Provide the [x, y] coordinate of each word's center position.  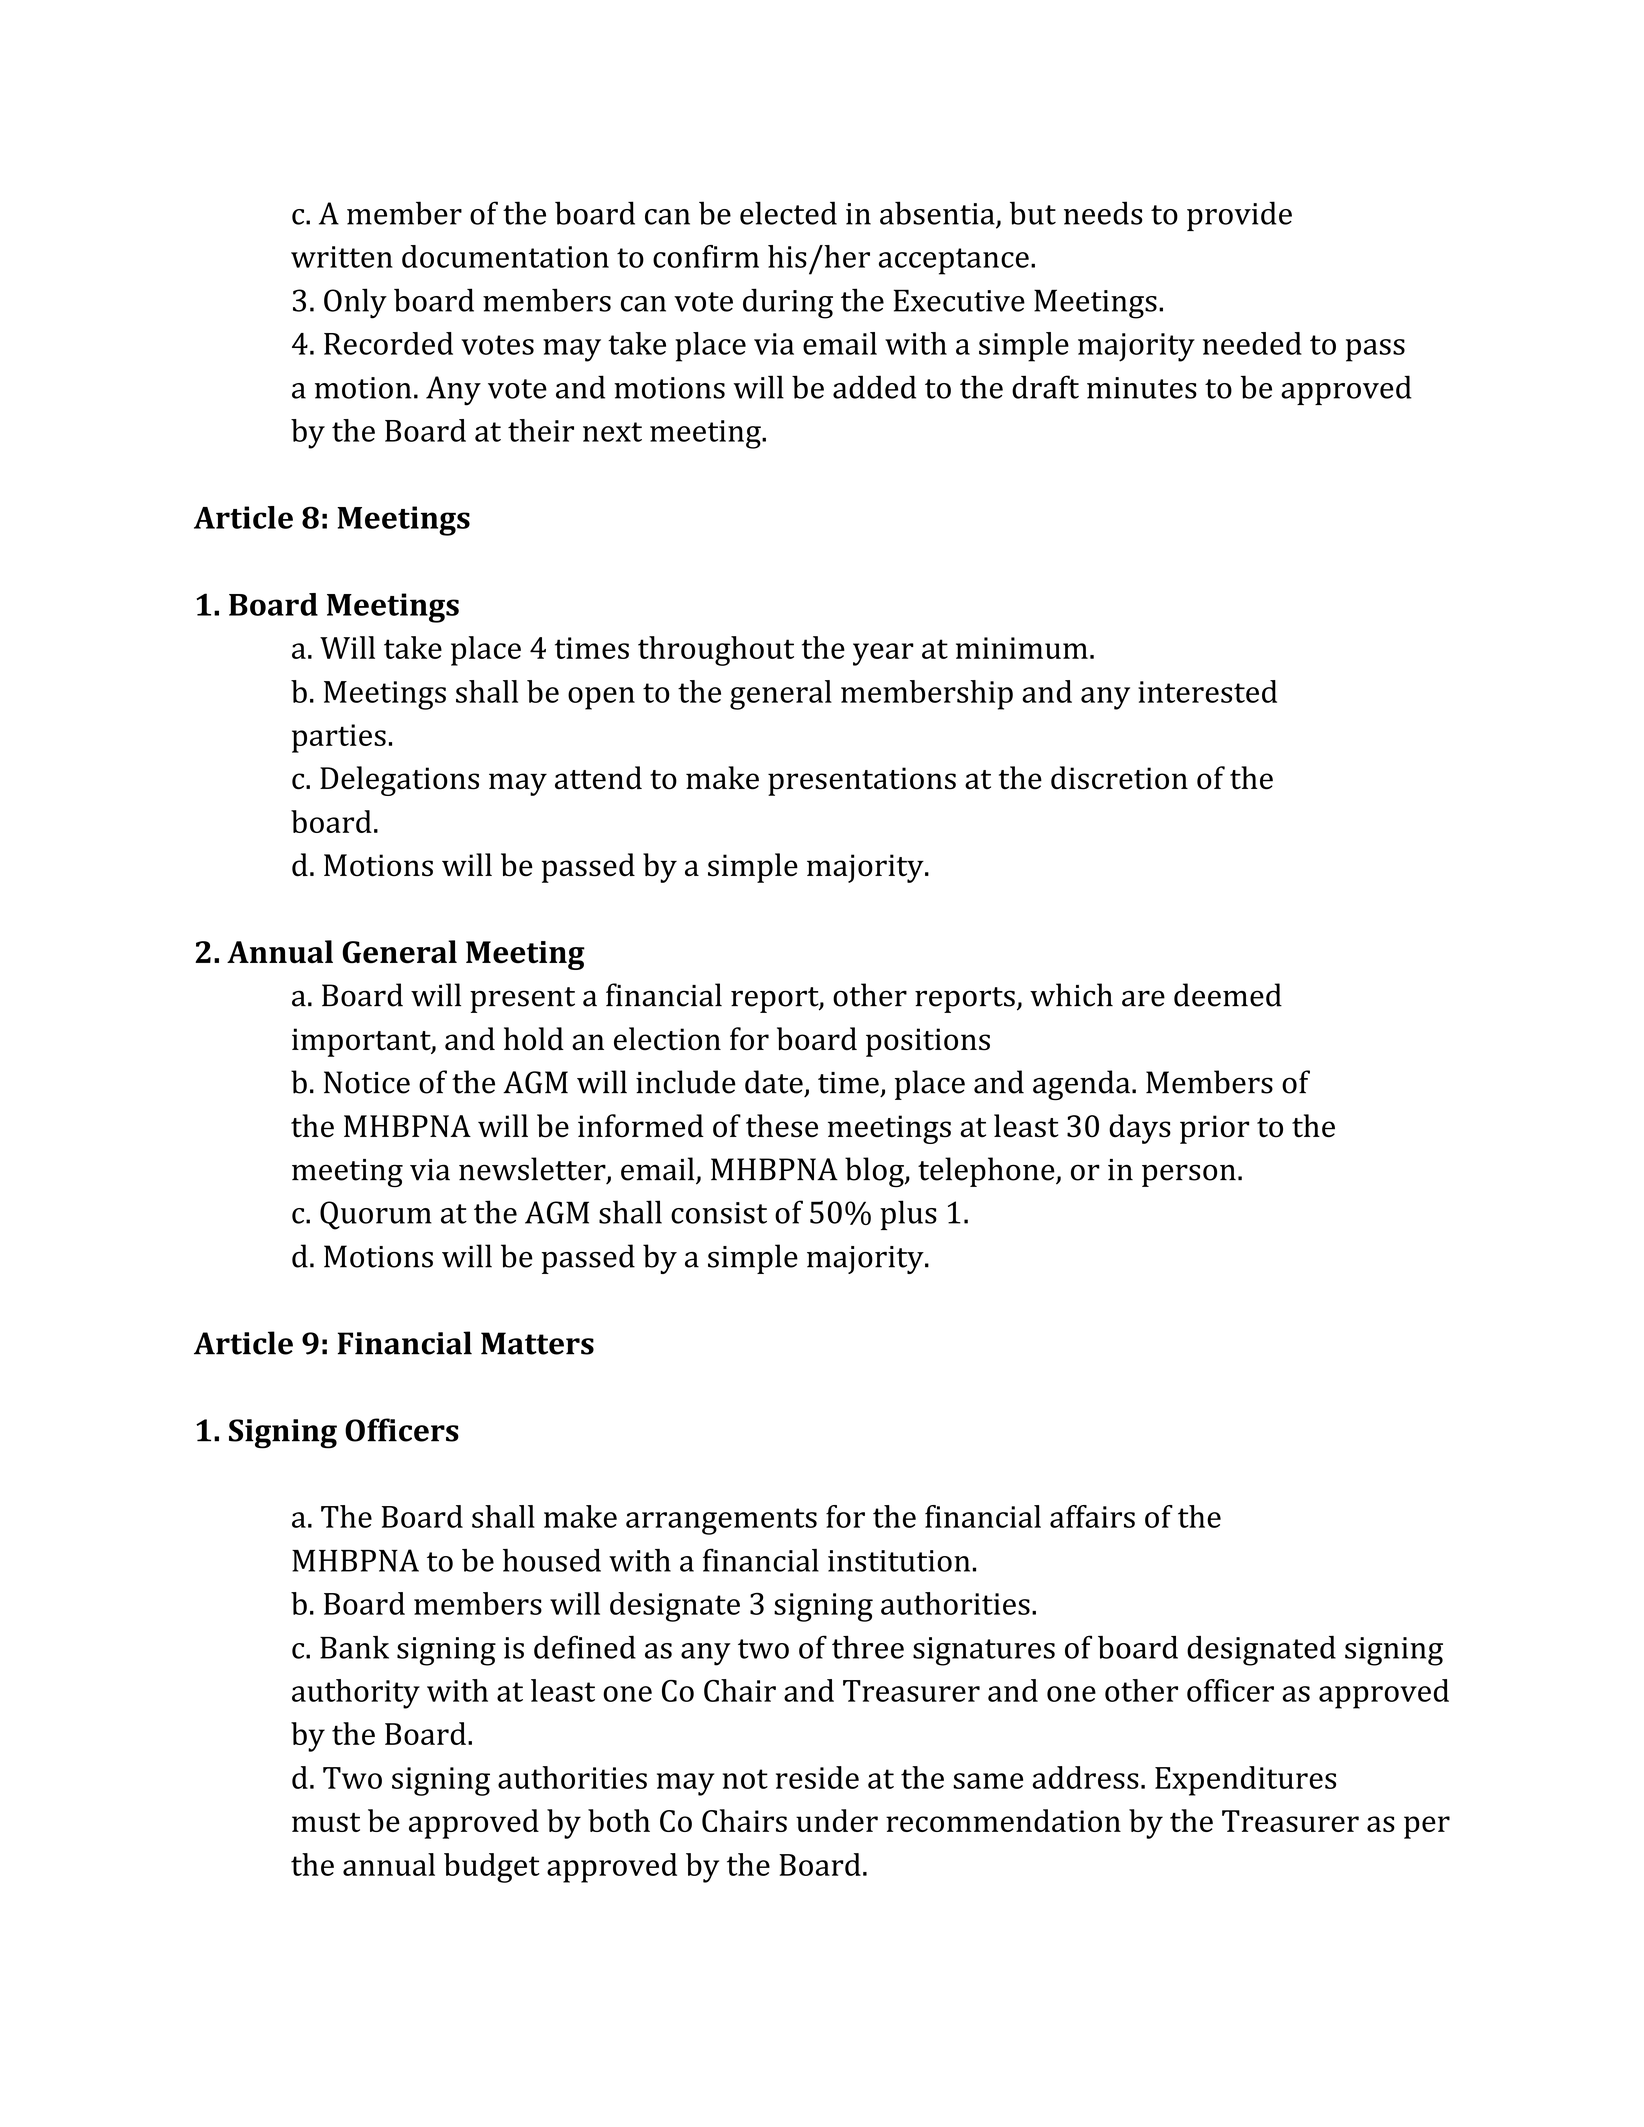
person [1189, 1175]
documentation [505, 256]
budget [492, 1868]
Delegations [399, 781]
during [788, 303]
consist [719, 1213]
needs [1103, 213]
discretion [1119, 778]
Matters [537, 1343]
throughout [716, 651]
